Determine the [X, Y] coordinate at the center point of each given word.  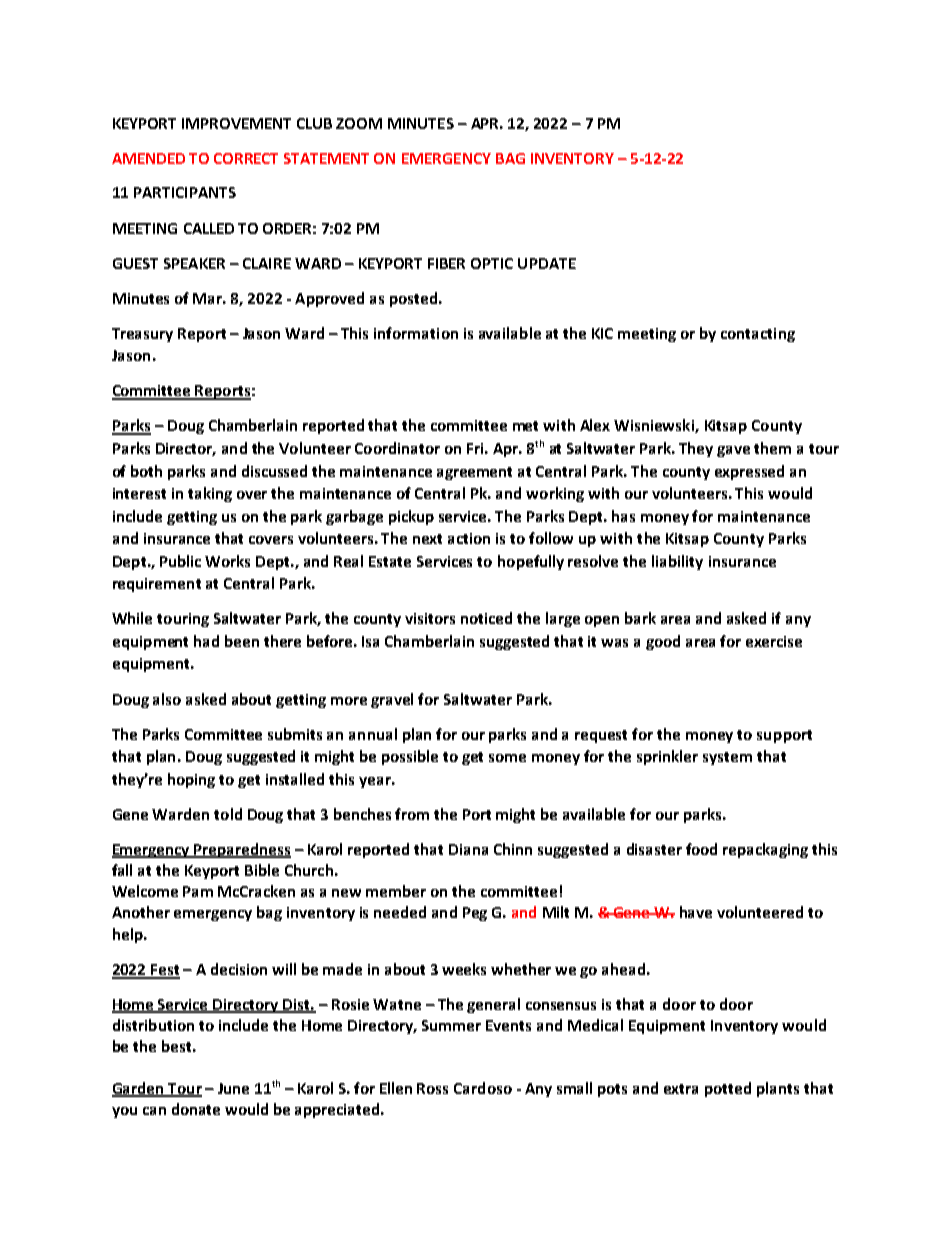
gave [733, 451]
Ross [432, 1088]
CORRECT [246, 158]
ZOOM [359, 123]
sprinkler [667, 757]
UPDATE [547, 263]
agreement [474, 473]
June [233, 1088]
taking [210, 494]
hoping [191, 780]
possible [410, 757]
